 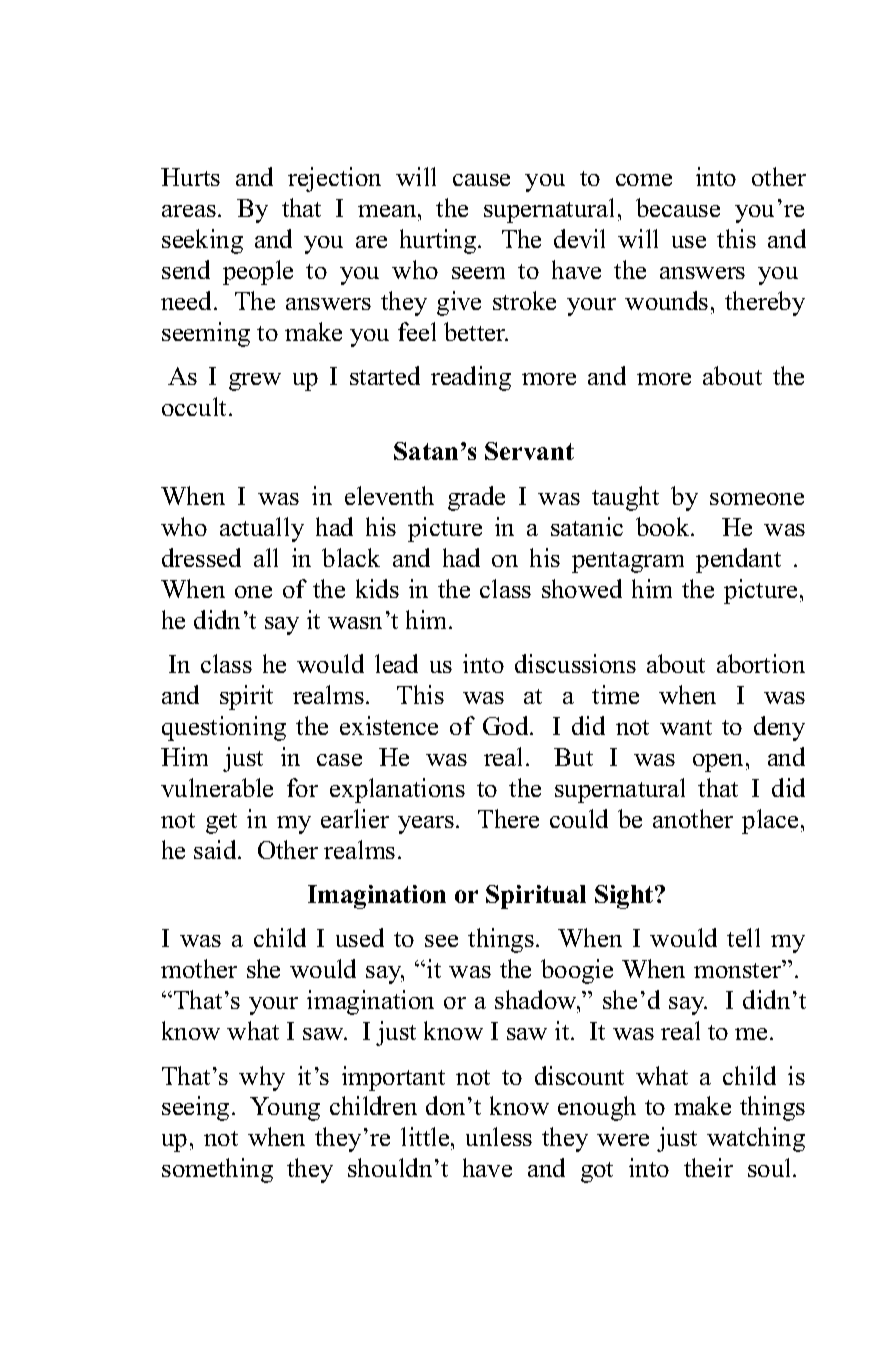 What do you see at coordinates (644, 180) in the screenshot?
I see `come` at bounding box center [644, 180].
